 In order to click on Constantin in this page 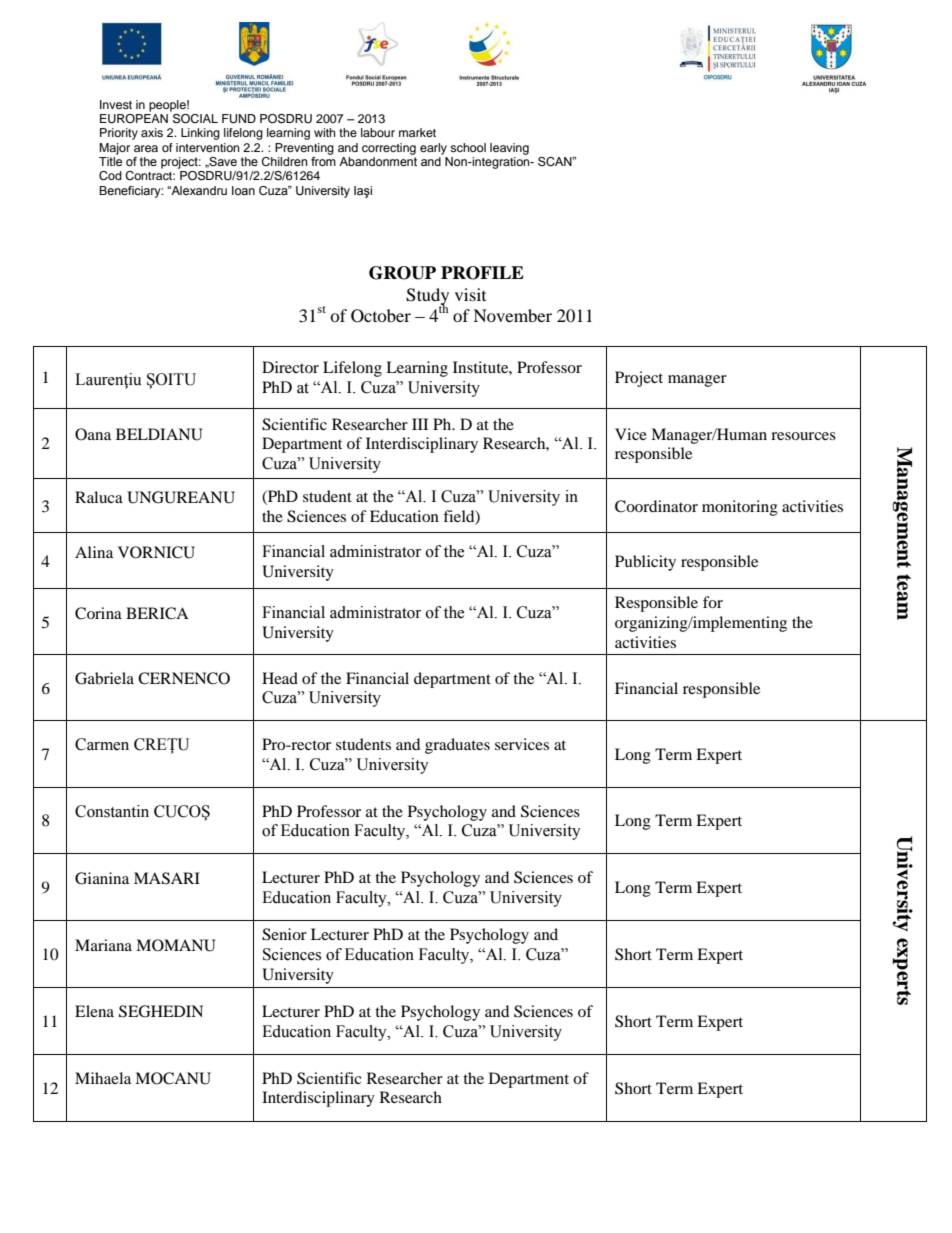, I will do `click(112, 811)`.
